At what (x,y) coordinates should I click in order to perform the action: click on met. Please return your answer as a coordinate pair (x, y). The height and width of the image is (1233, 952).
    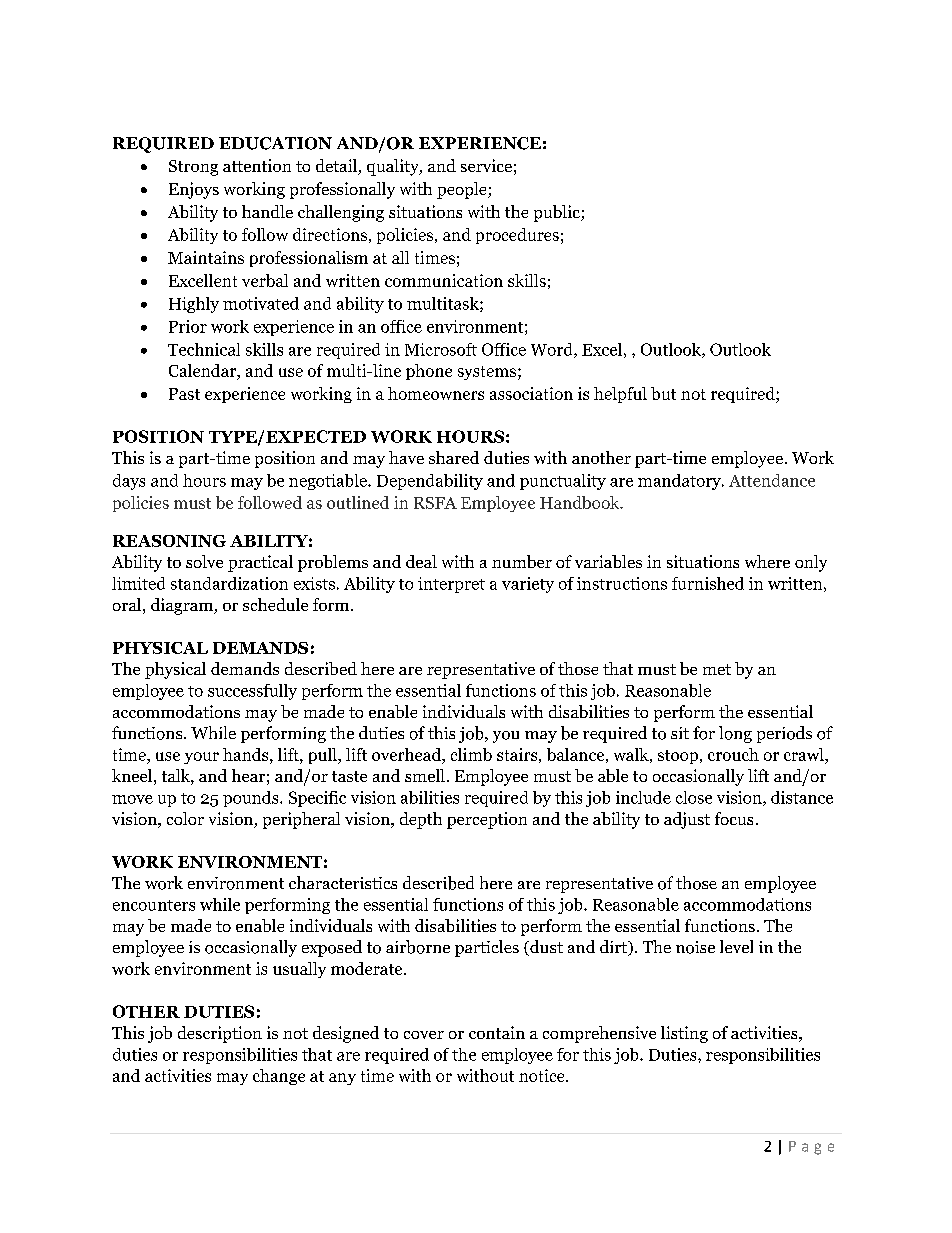
    Looking at the image, I should click on (717, 669).
